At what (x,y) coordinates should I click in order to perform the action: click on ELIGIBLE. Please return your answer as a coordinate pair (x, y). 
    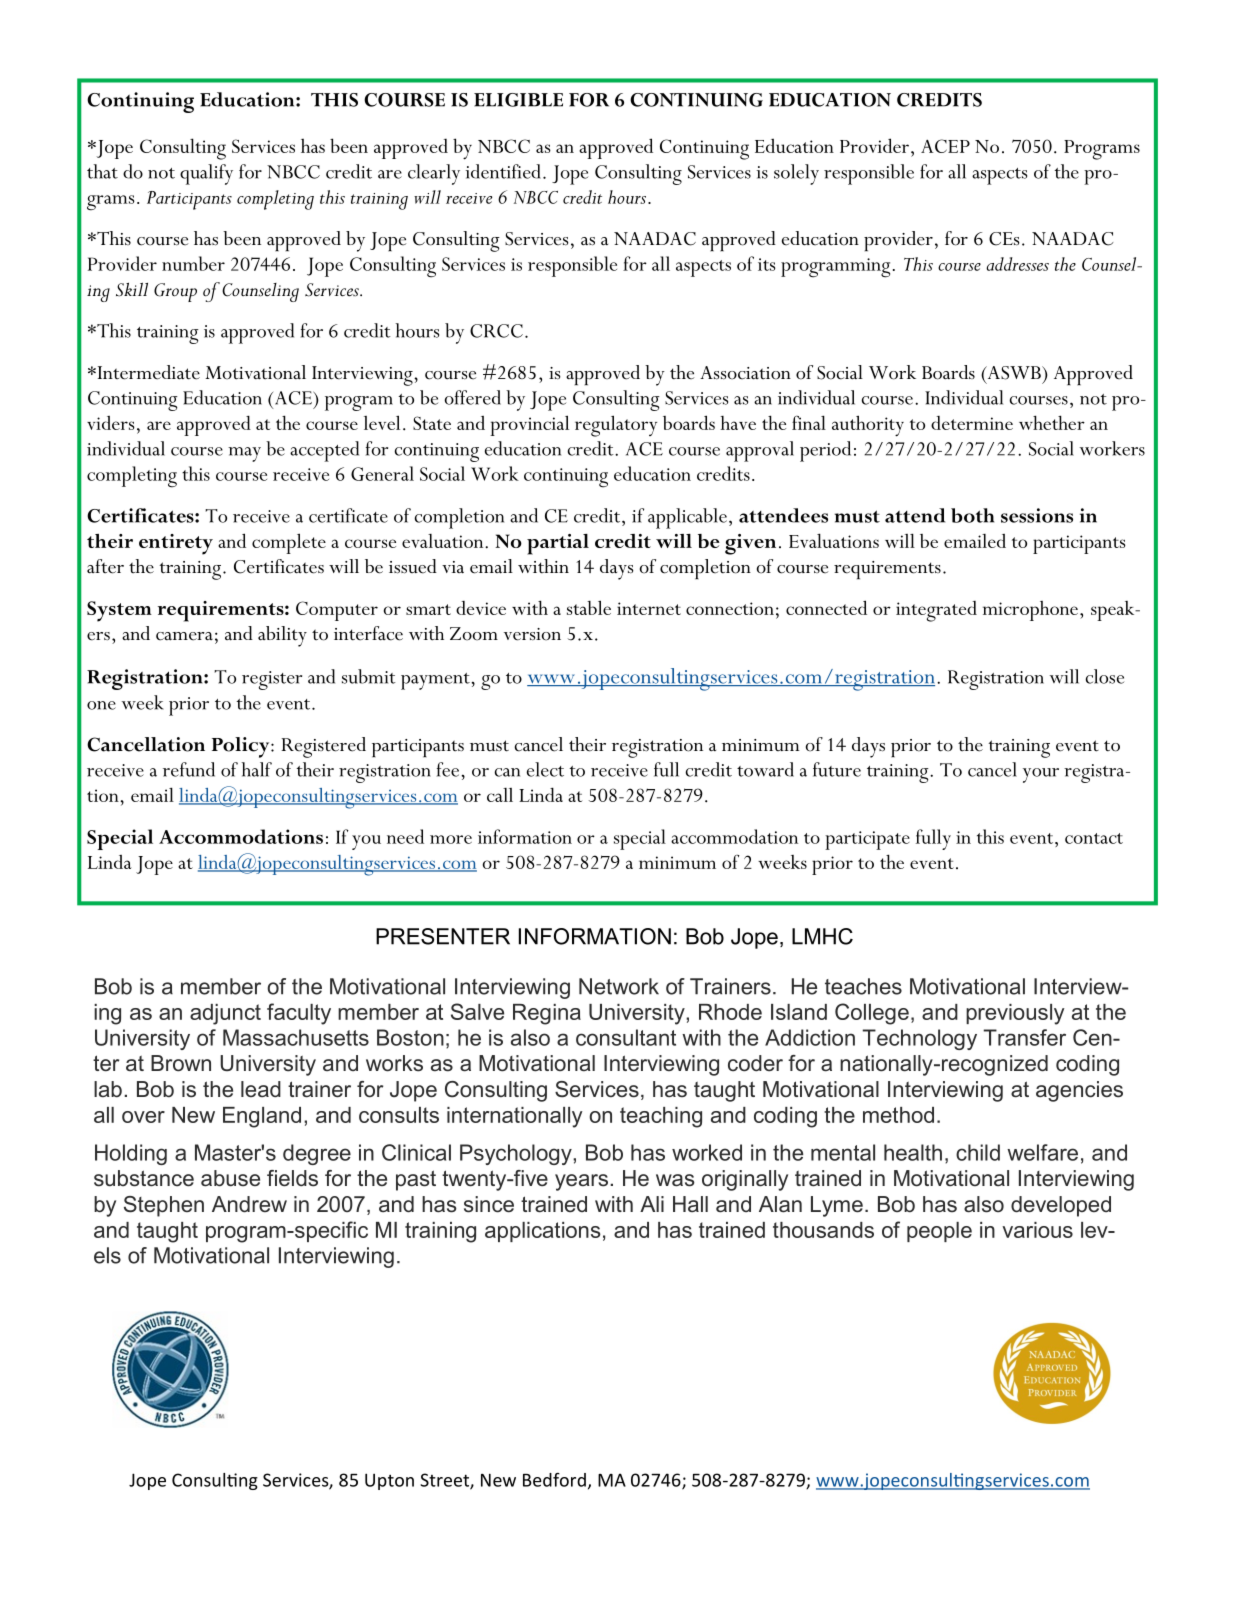
    Looking at the image, I should click on (518, 100).
